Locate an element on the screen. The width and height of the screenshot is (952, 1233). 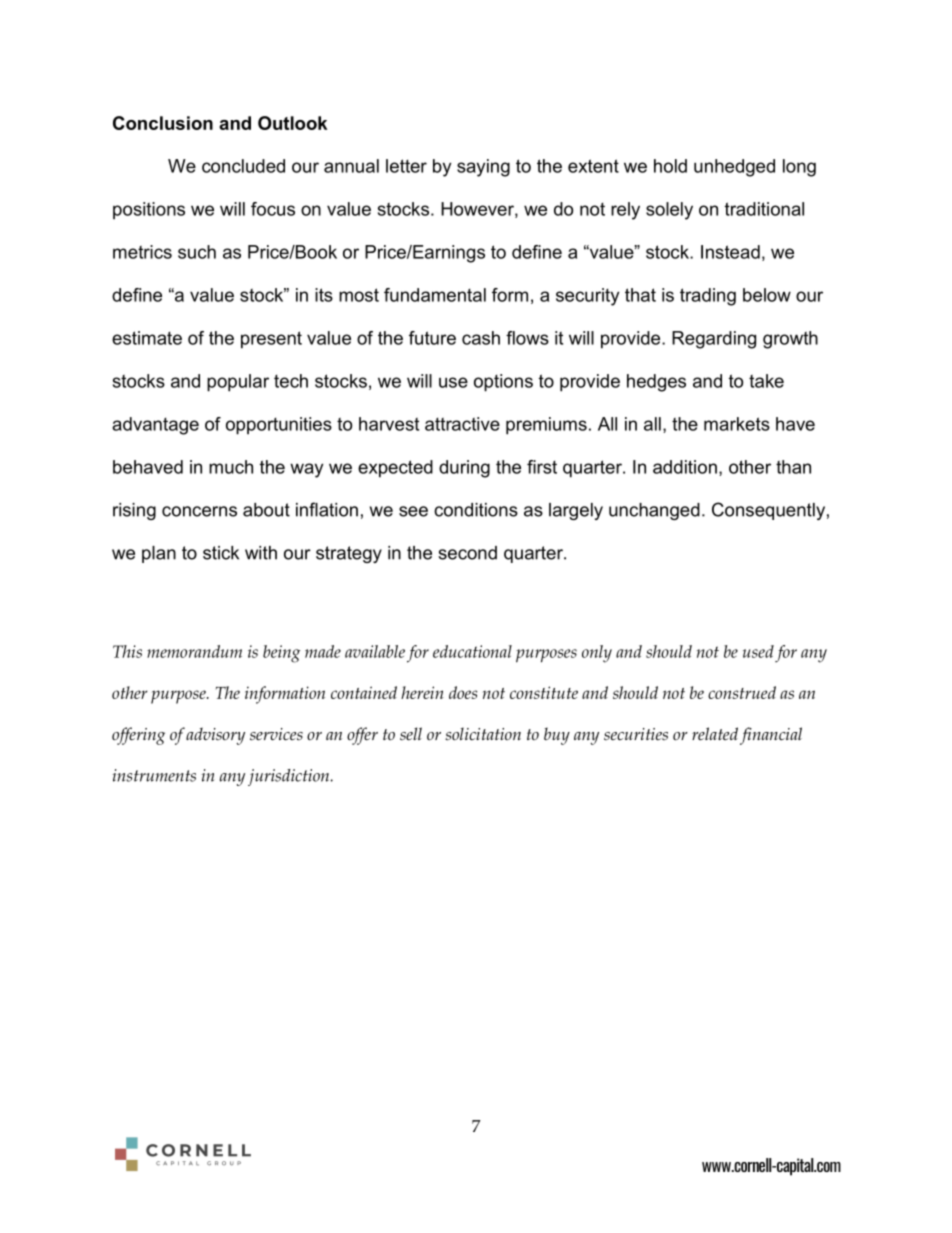
saying is located at coordinates (483, 168).
